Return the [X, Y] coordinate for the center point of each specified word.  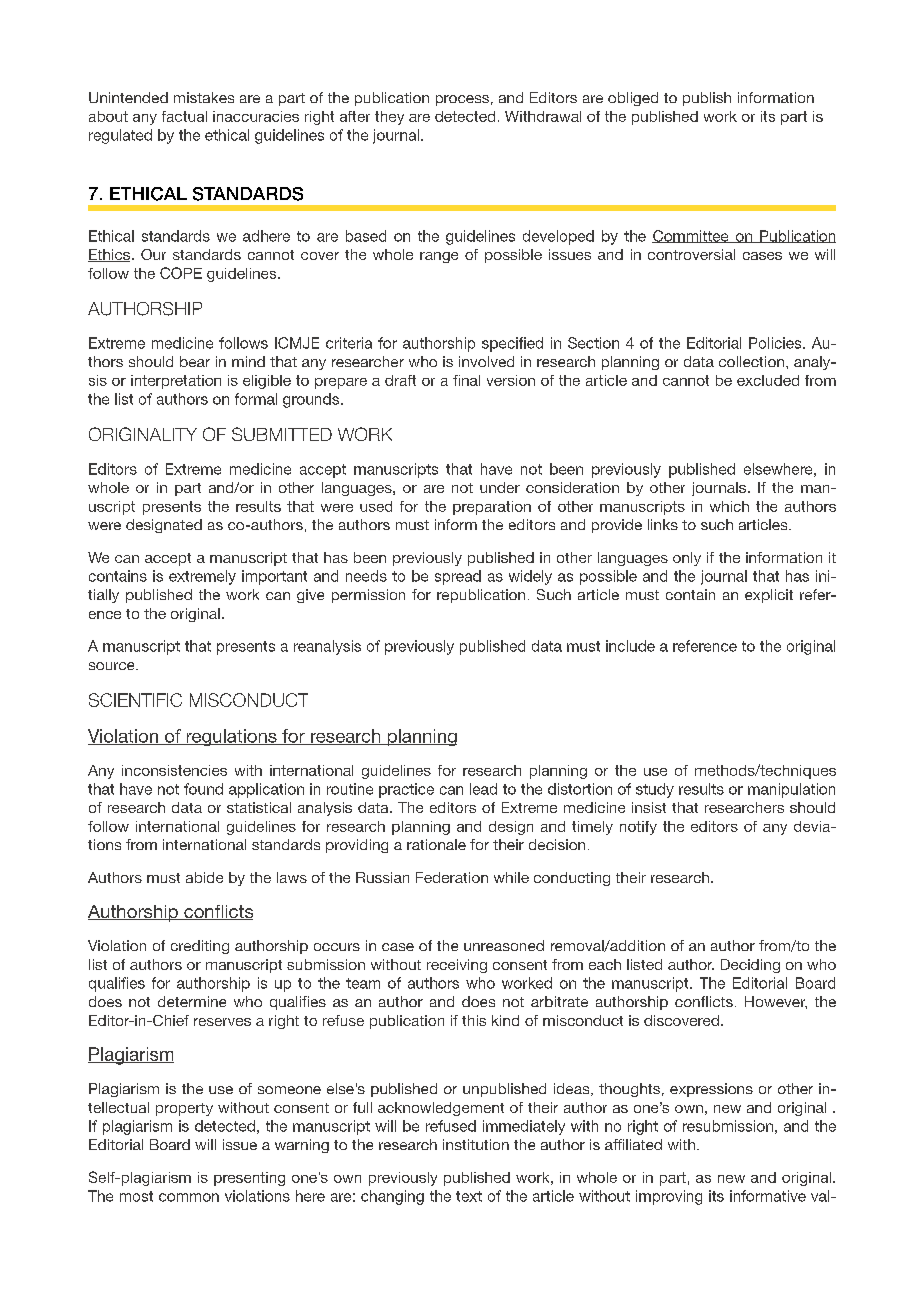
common [189, 1197]
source [113, 666]
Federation [452, 877]
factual [184, 116]
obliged [633, 99]
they [389, 118]
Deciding [750, 966]
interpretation [176, 382]
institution [476, 1144]
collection [751, 361]
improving [669, 1197]
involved [486, 361]
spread [458, 577]
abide [204, 877]
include [630, 646]
